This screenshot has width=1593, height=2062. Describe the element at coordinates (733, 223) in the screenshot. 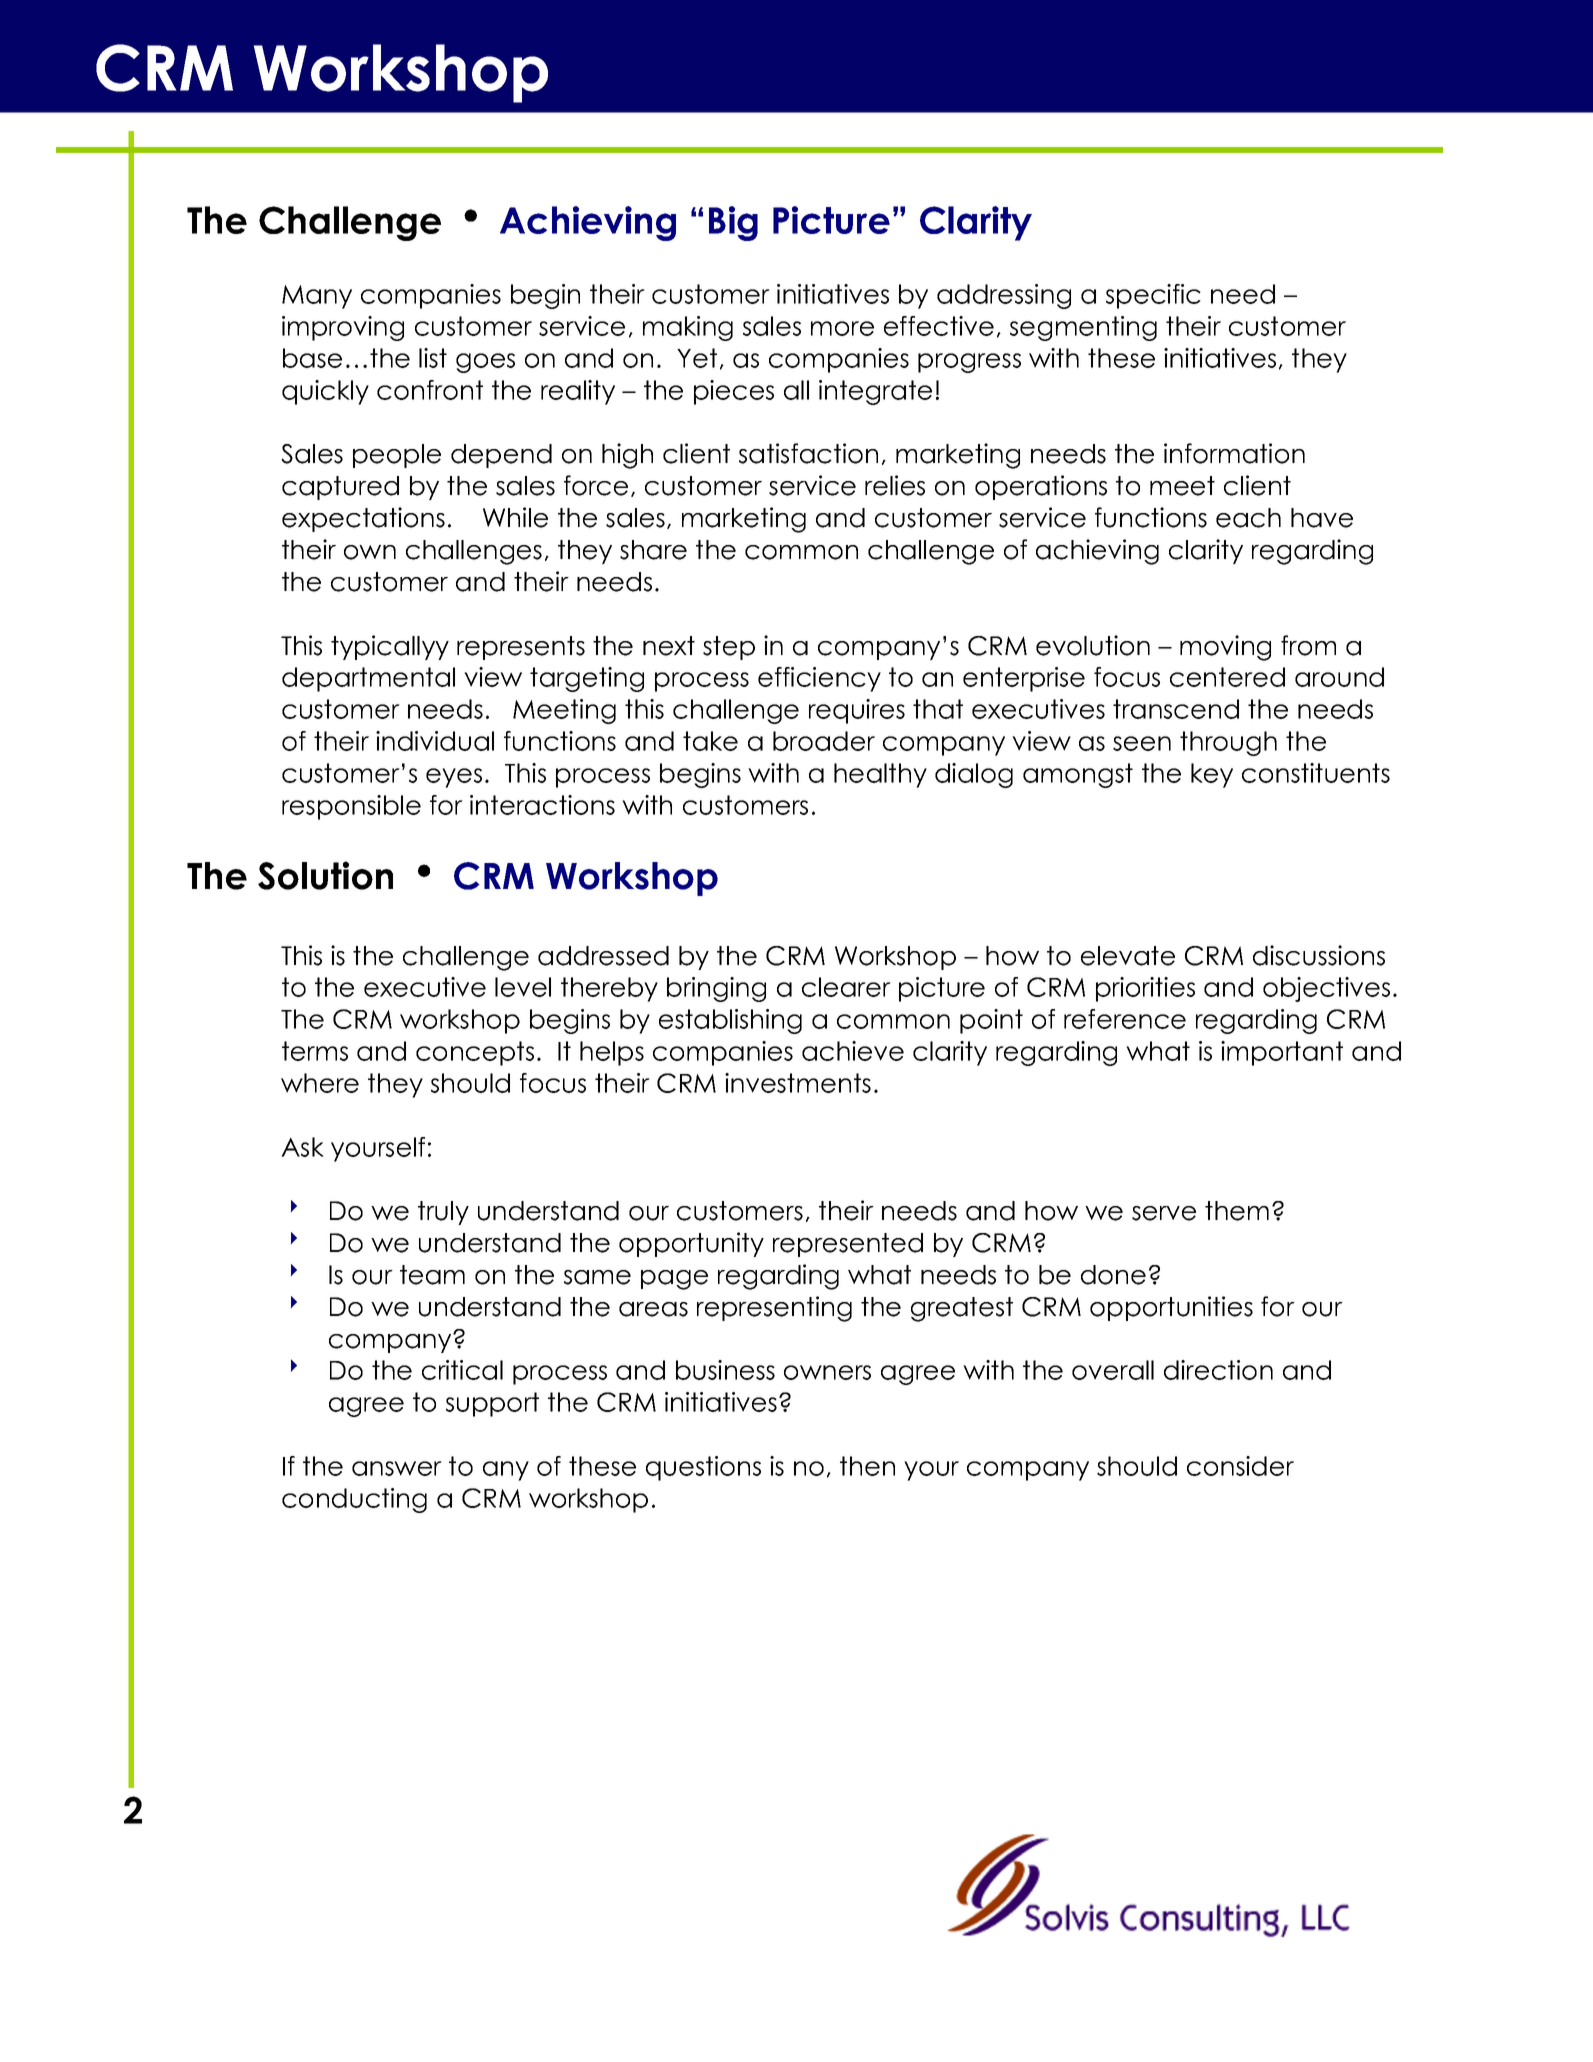

I see `Big` at that location.
